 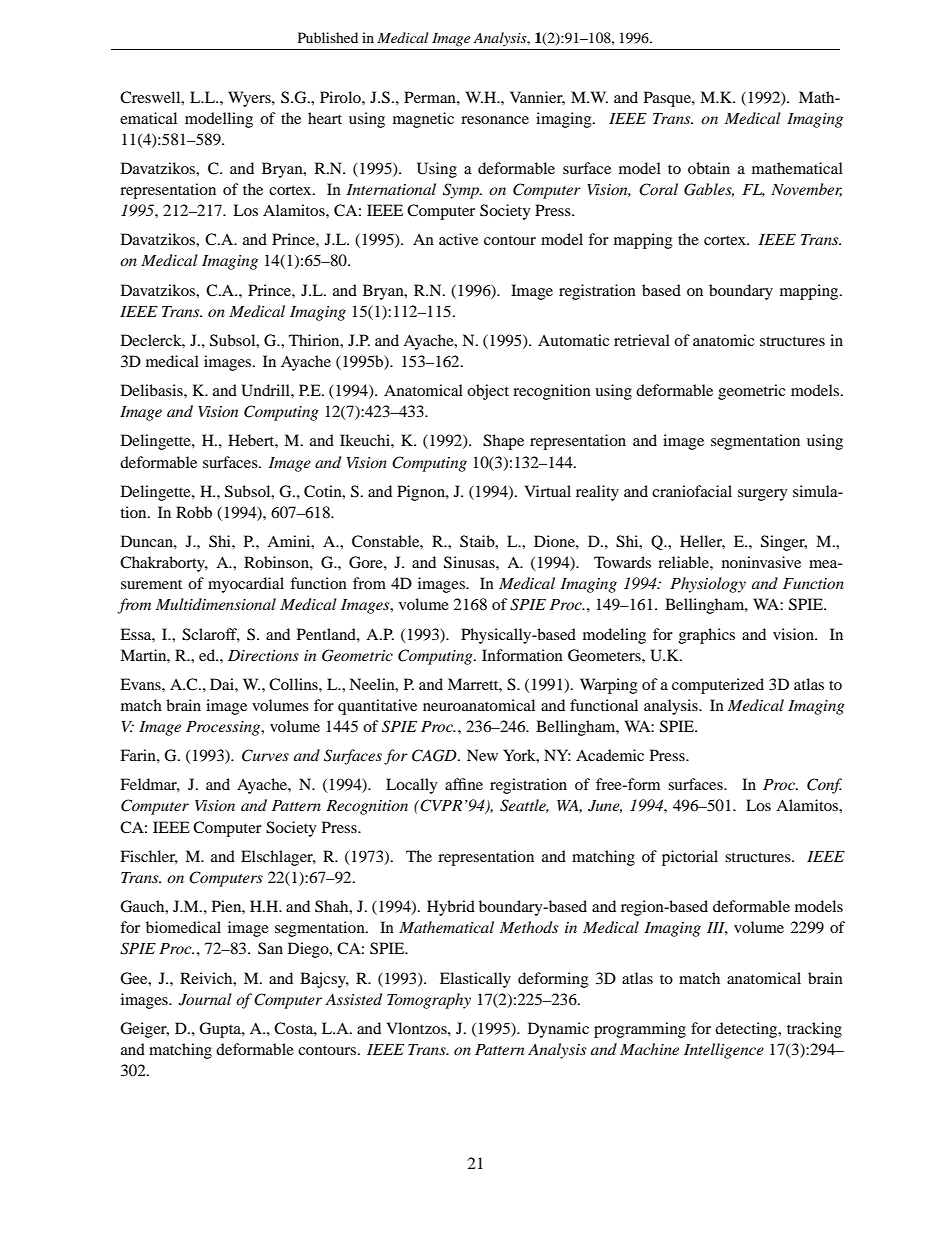 I want to click on Robb, so click(x=194, y=512).
